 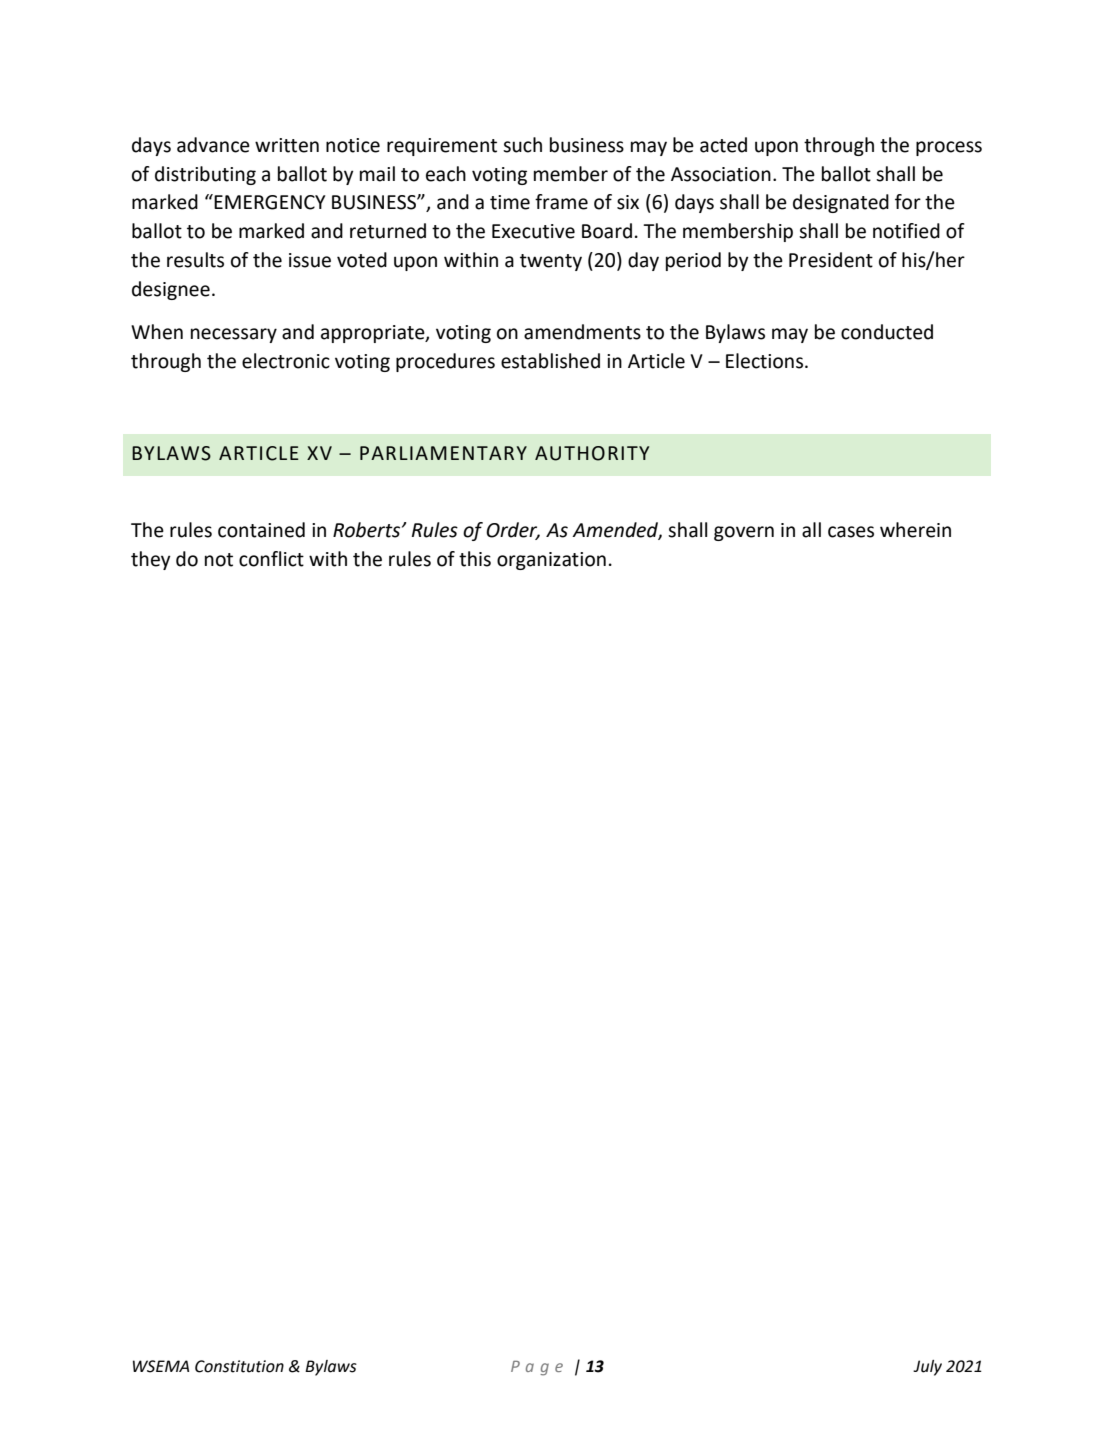 What do you see at coordinates (271, 559) in the screenshot?
I see `conflict` at bounding box center [271, 559].
